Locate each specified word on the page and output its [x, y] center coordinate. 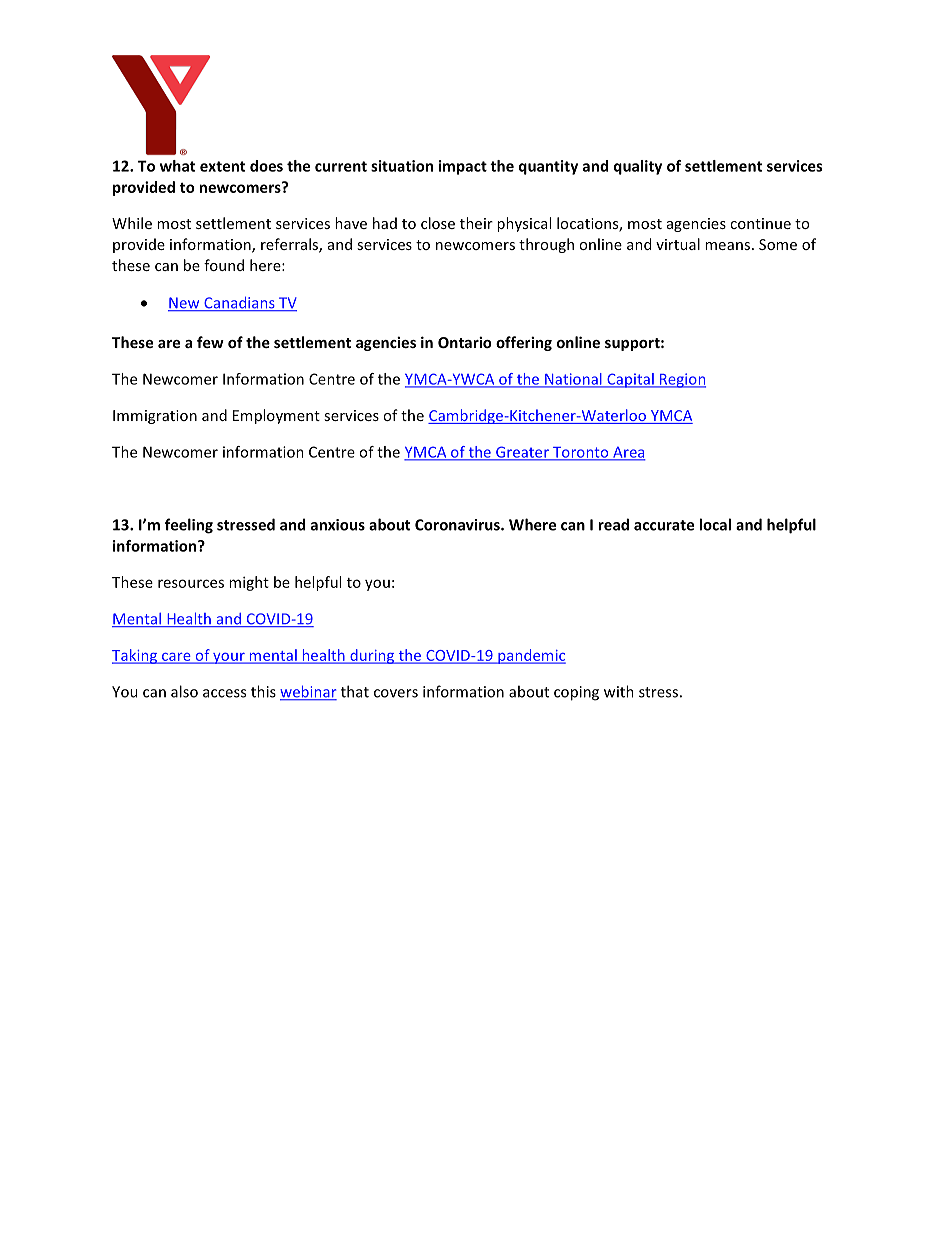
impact [463, 167]
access [224, 693]
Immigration [155, 417]
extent [222, 166]
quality [638, 167]
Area [628, 453]
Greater [522, 453]
